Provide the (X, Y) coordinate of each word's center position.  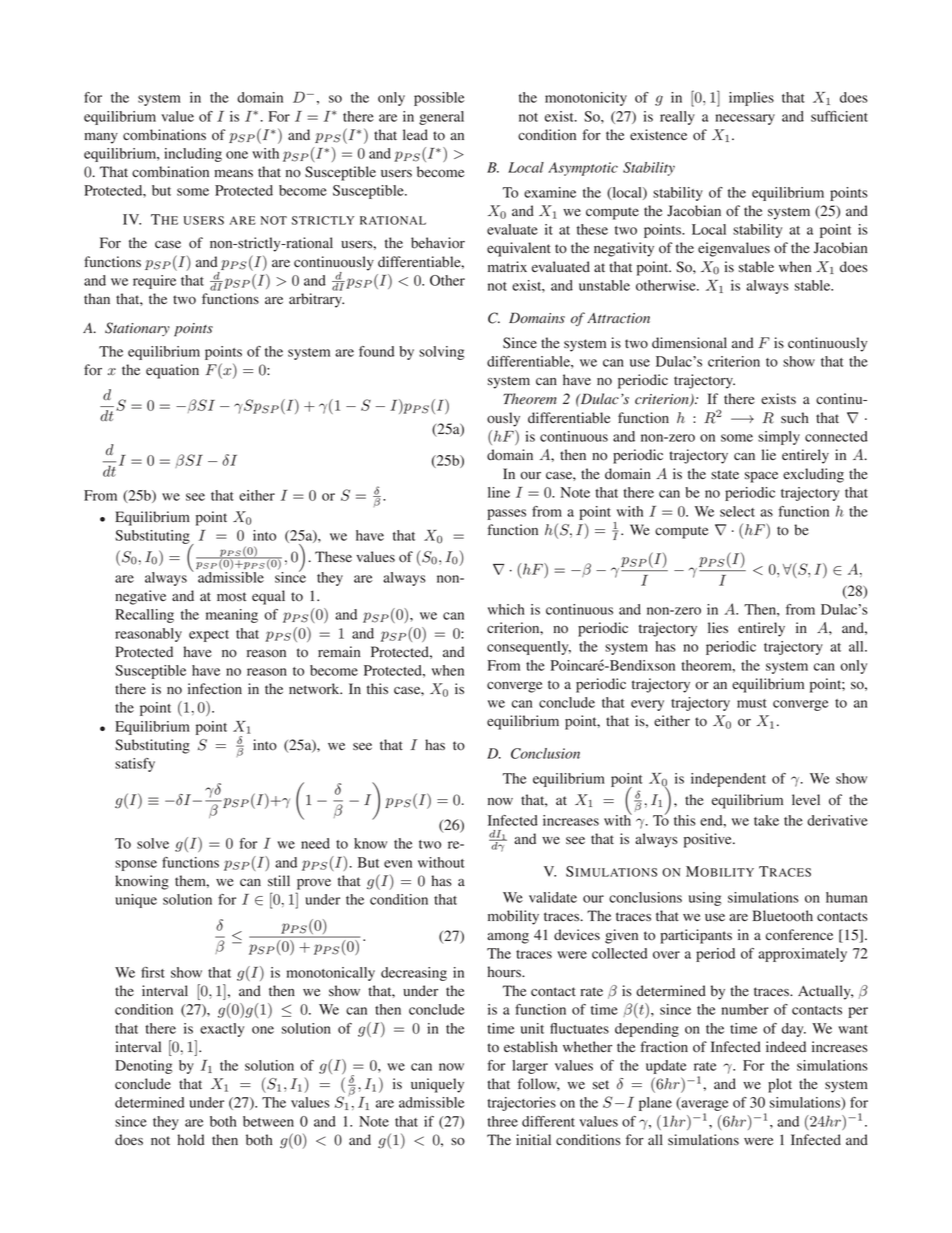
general (441, 118)
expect (209, 636)
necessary (745, 119)
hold (191, 1140)
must (752, 703)
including (193, 155)
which (506, 609)
